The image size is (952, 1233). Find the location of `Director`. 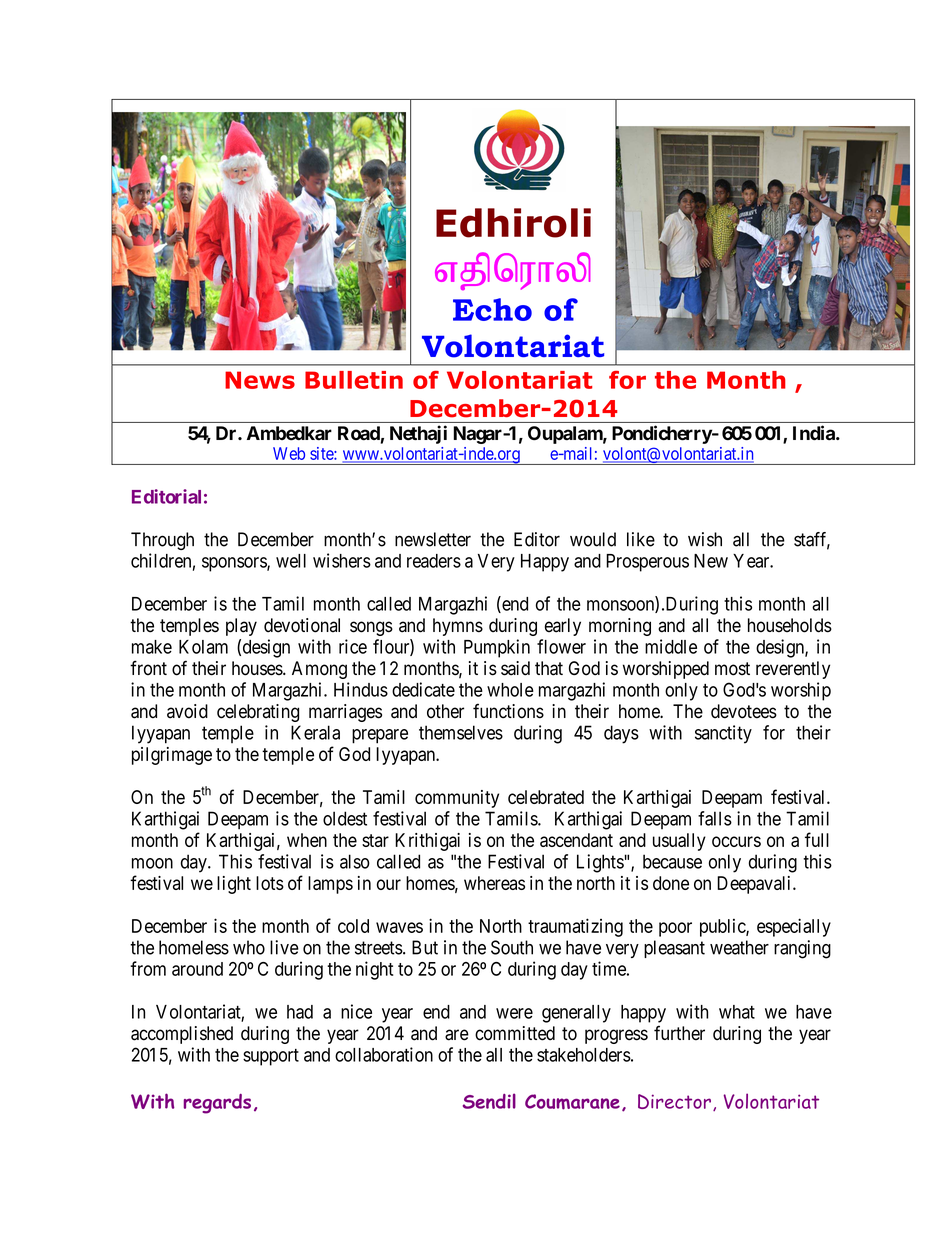

Director is located at coordinates (674, 1101).
